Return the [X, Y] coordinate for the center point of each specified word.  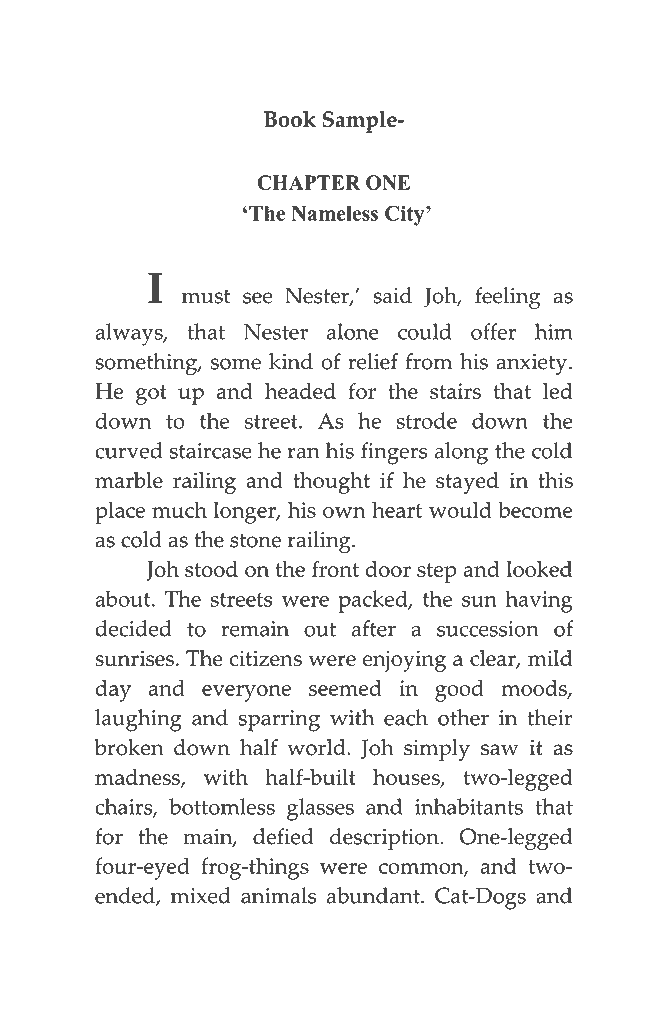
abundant [374, 895]
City [406, 215]
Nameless [334, 213]
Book [290, 119]
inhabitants [469, 806]
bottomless [222, 806]
